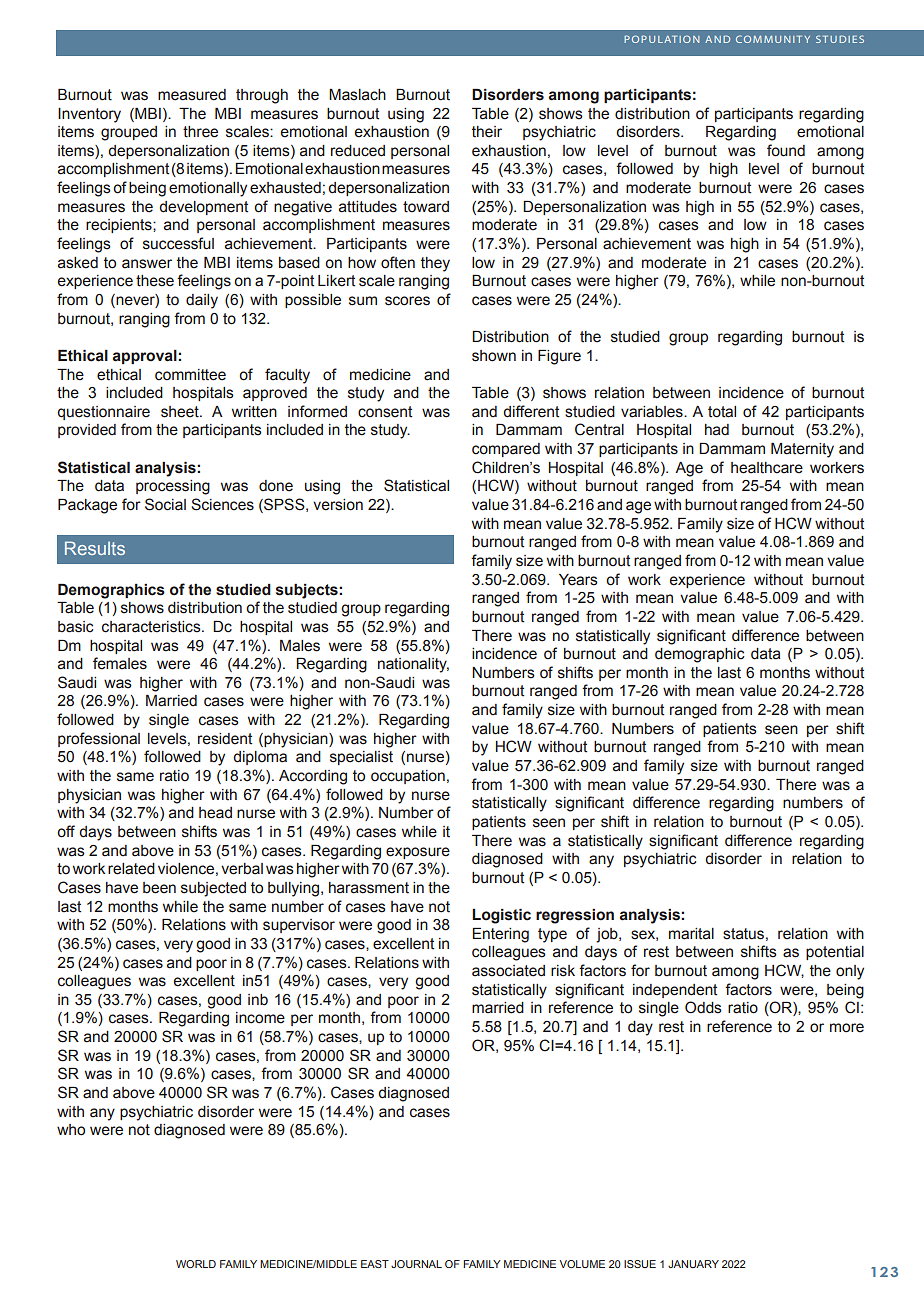  I want to click on occupation, so click(408, 777).
